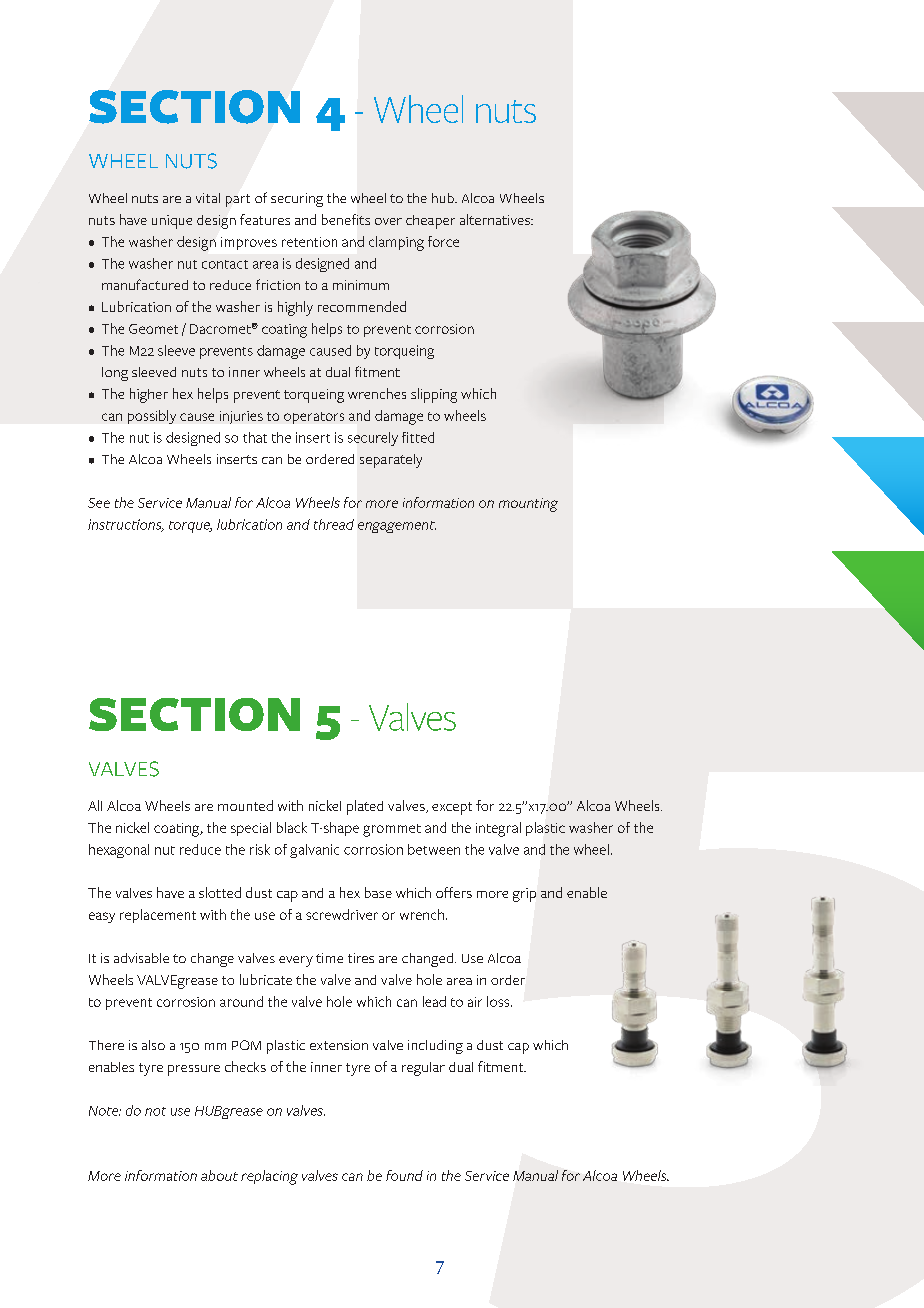  I want to click on replacement, so click(158, 916).
